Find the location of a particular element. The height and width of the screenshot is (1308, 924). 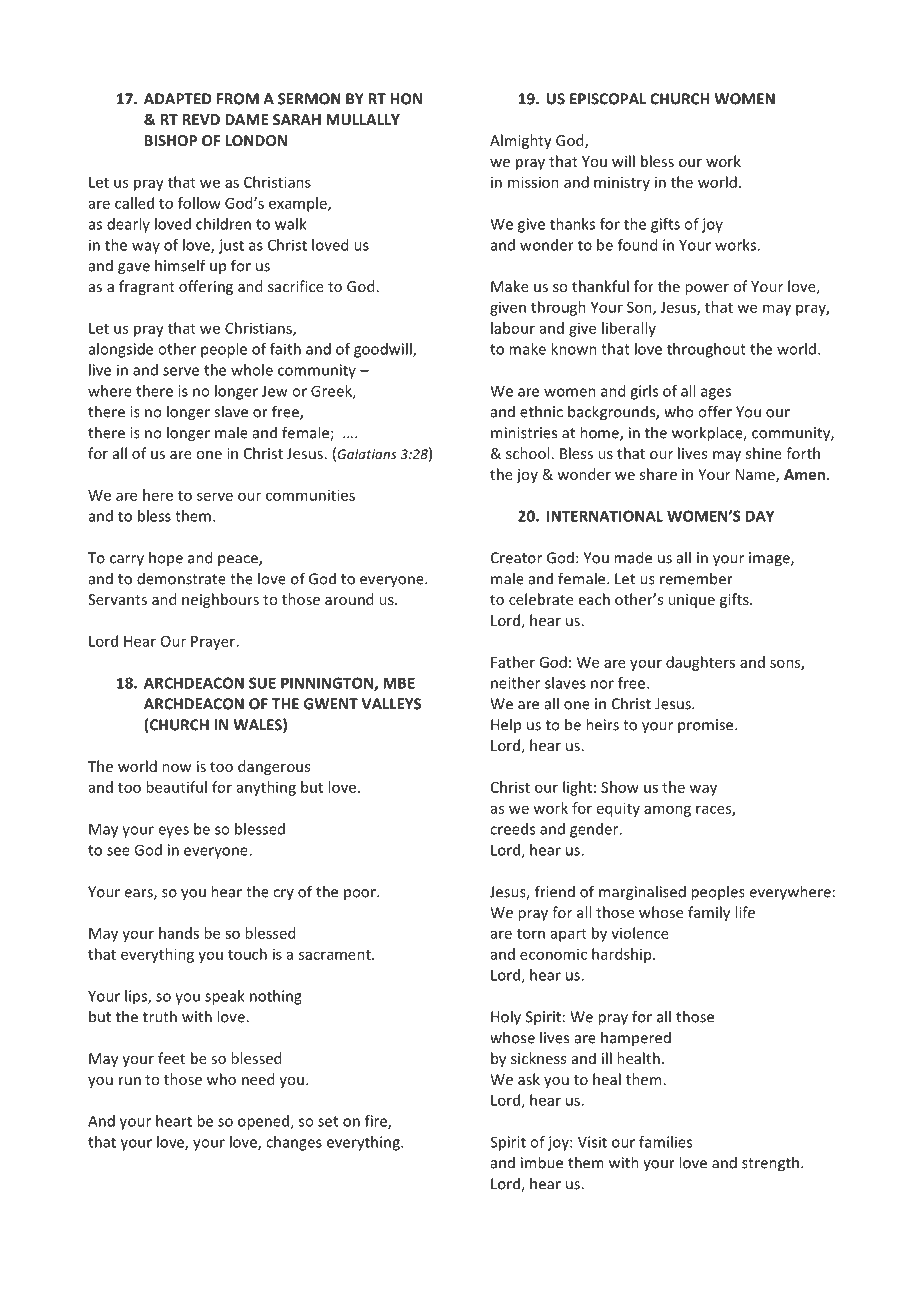

shine is located at coordinates (764, 453).
